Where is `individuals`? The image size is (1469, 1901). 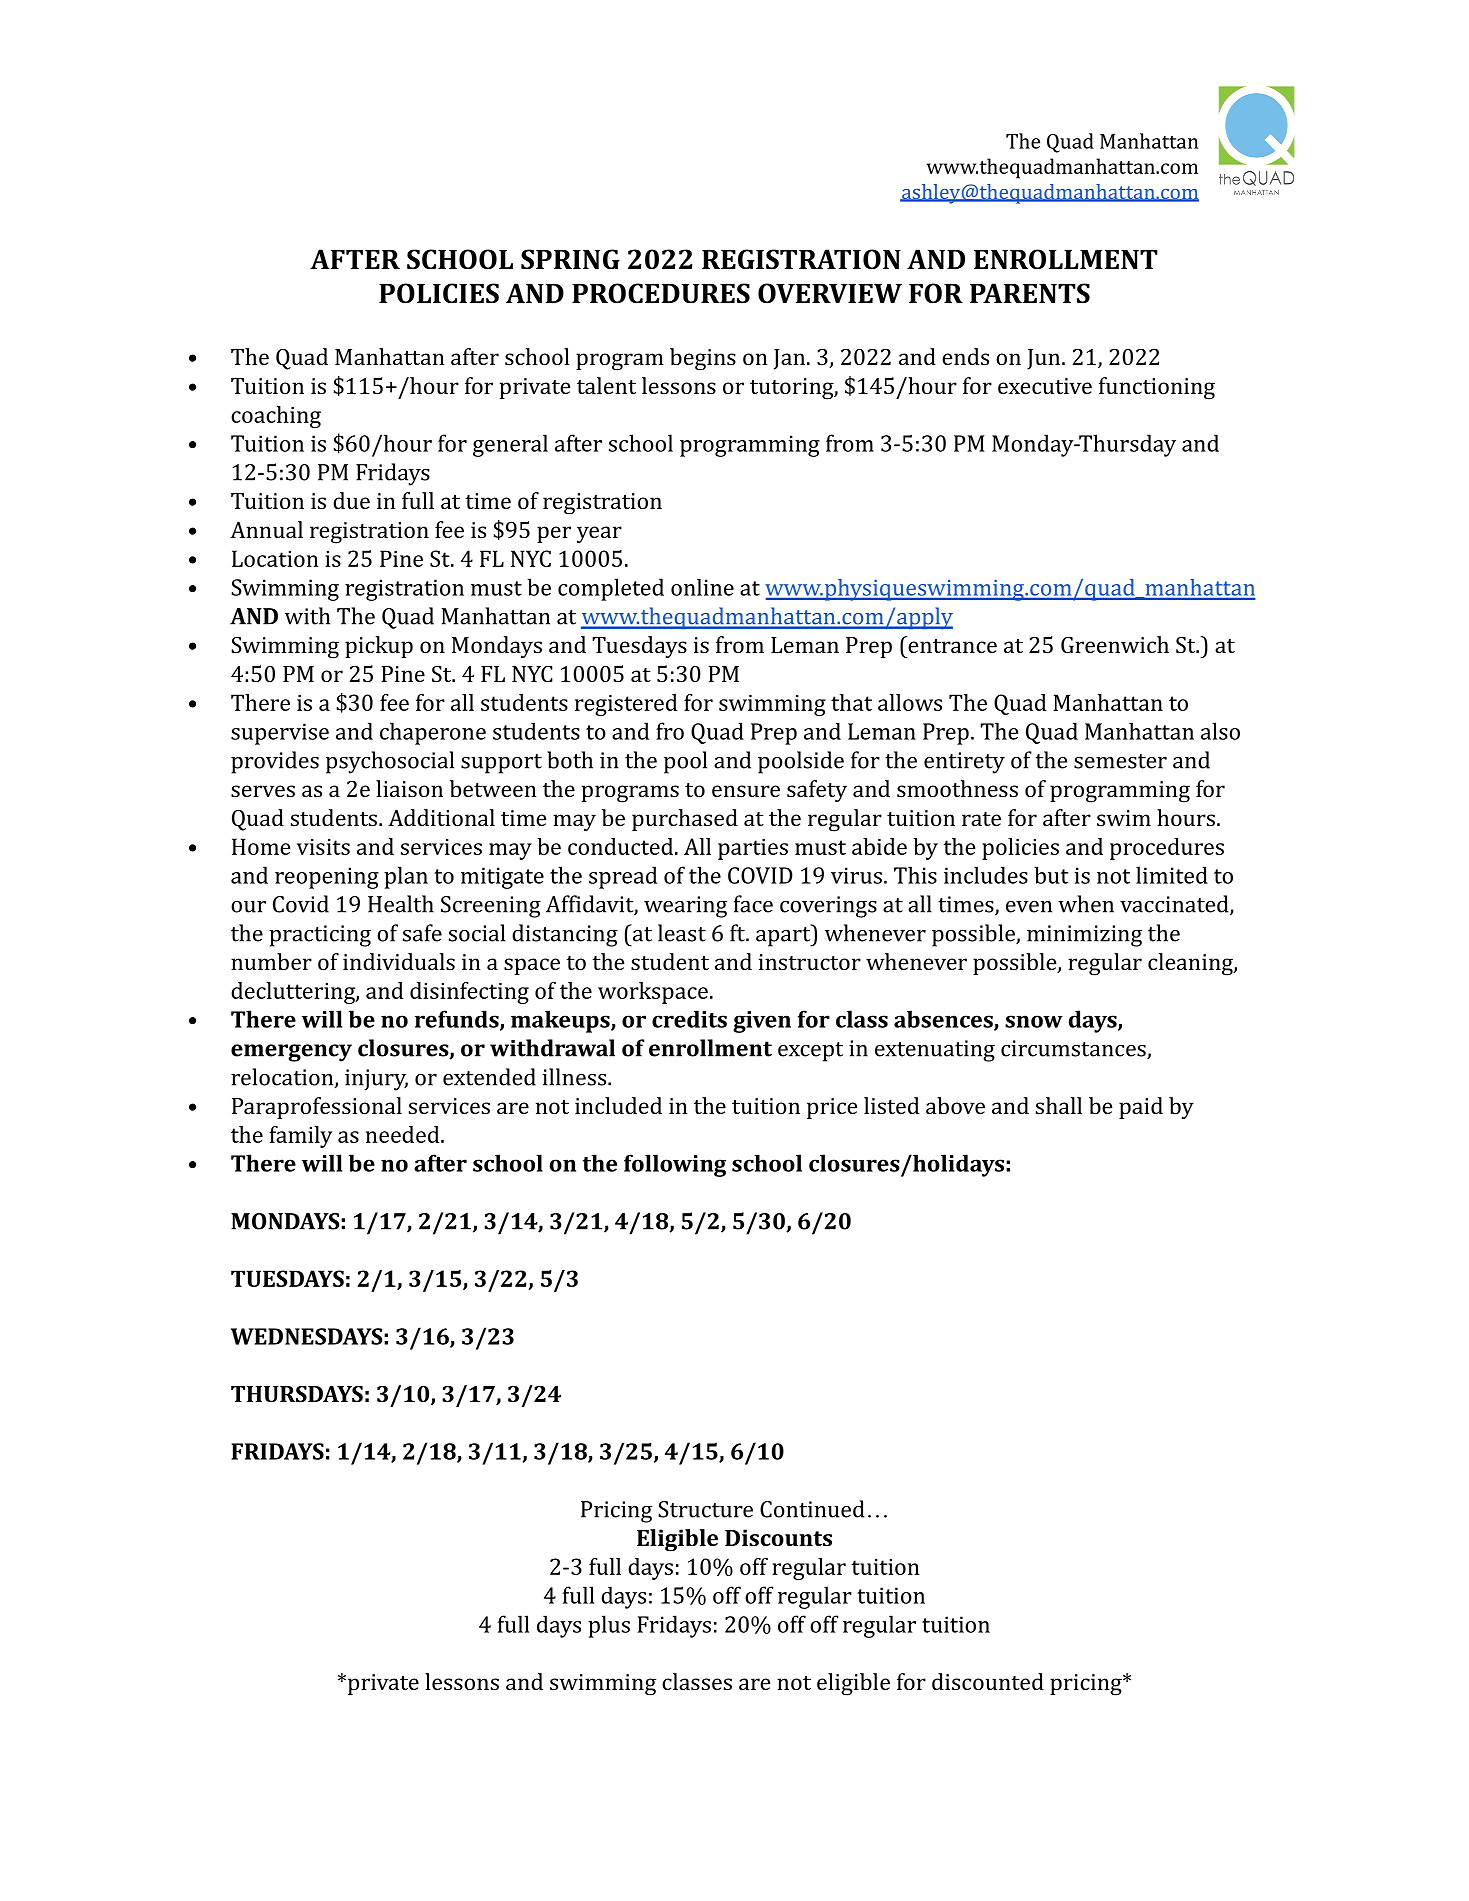
individuals is located at coordinates (399, 961).
